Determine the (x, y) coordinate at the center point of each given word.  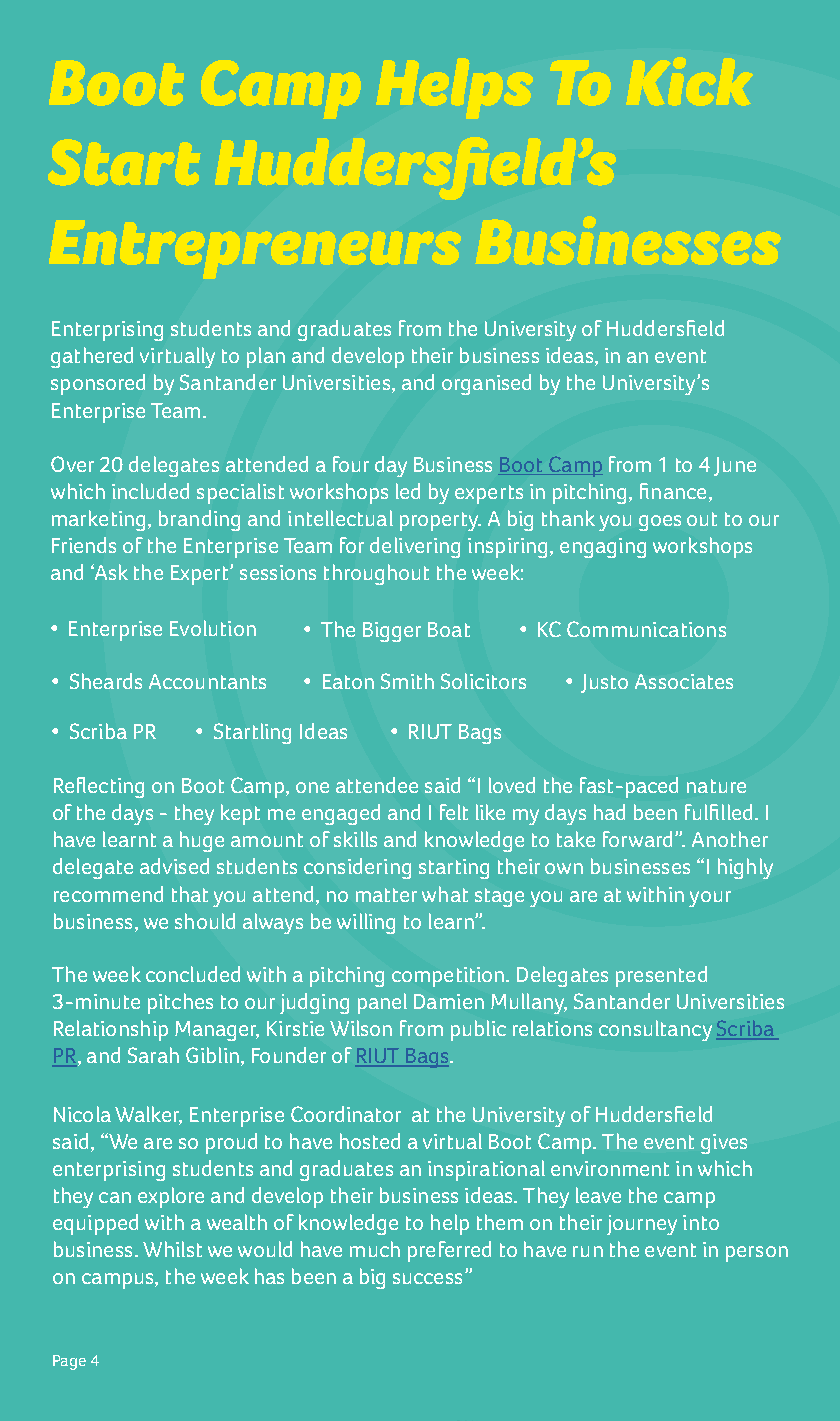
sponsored (98, 384)
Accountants (207, 681)
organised (486, 384)
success (427, 1278)
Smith (407, 681)
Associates (684, 681)
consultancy (655, 1030)
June (735, 466)
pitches (180, 1003)
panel (382, 1003)
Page (69, 1362)
